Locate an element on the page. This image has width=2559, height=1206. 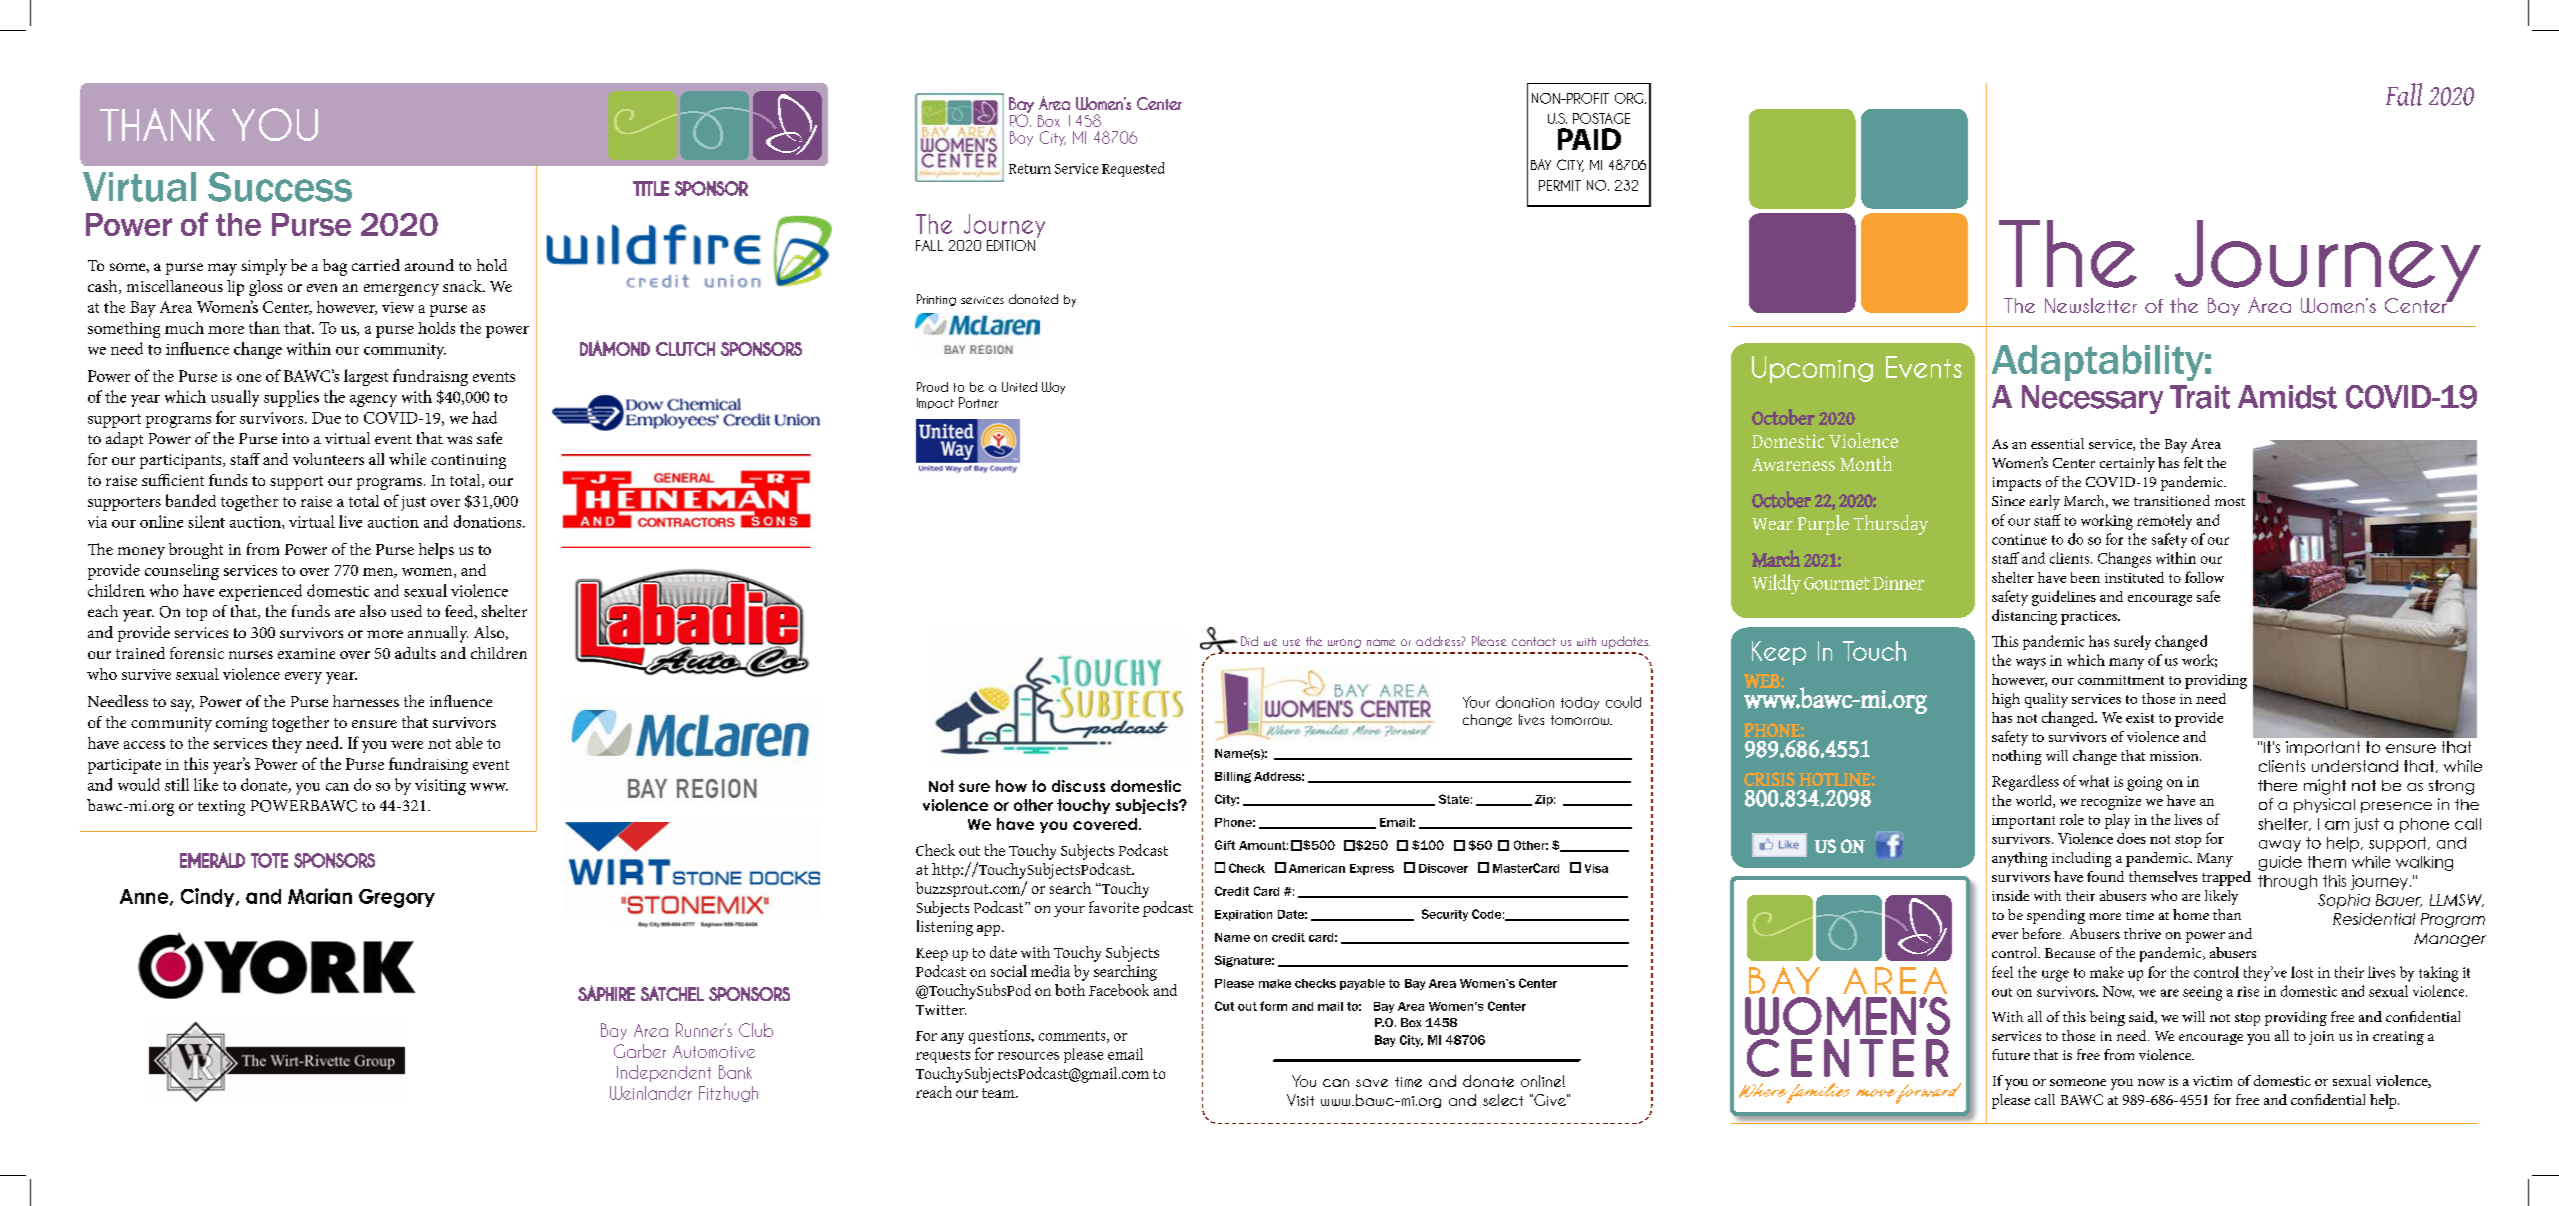
Success is located at coordinates (280, 187).
